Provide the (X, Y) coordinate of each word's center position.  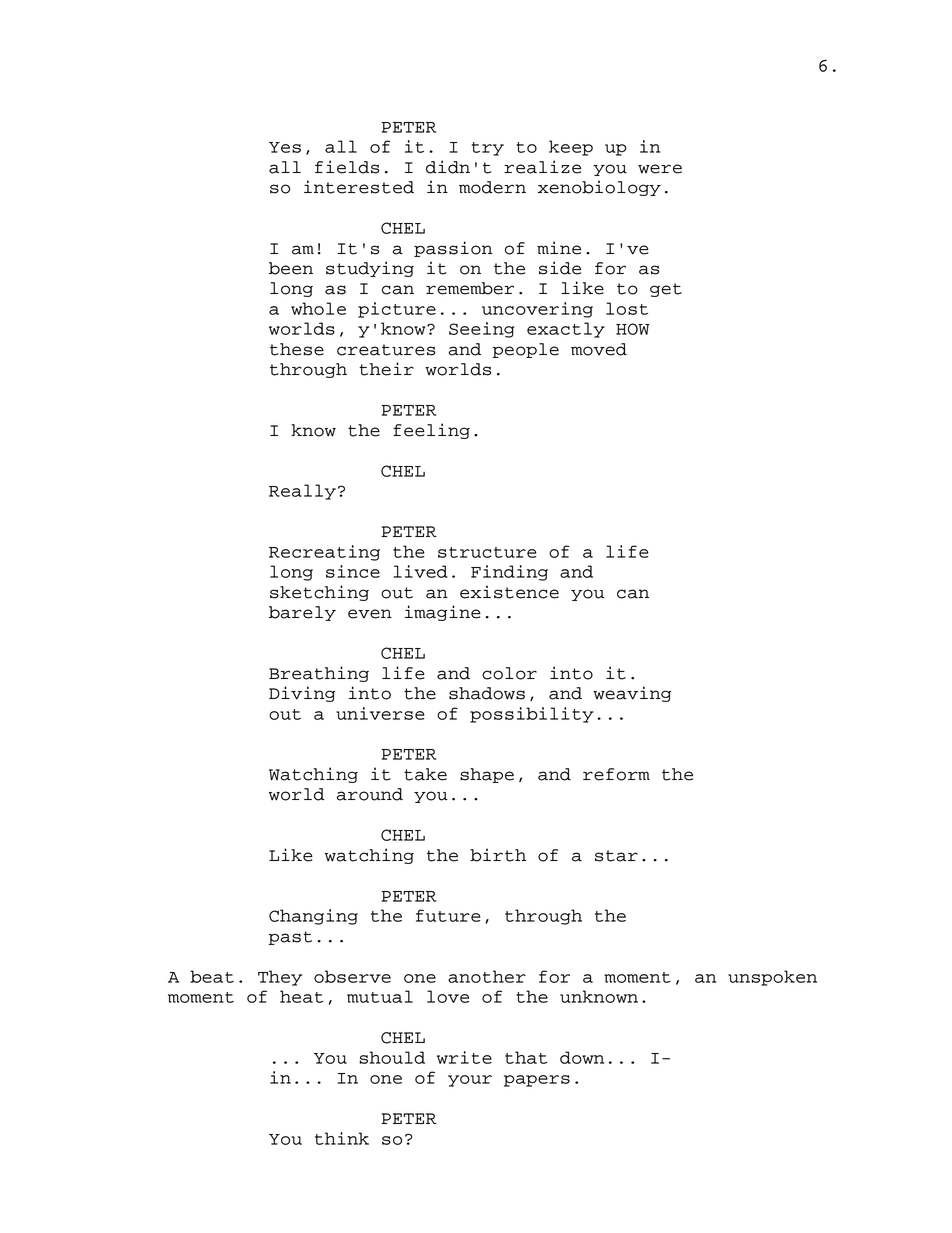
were (660, 169)
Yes (285, 147)
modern (492, 187)
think (342, 1138)
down (582, 1057)
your (470, 1081)
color (509, 673)
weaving (632, 694)
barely (302, 613)
